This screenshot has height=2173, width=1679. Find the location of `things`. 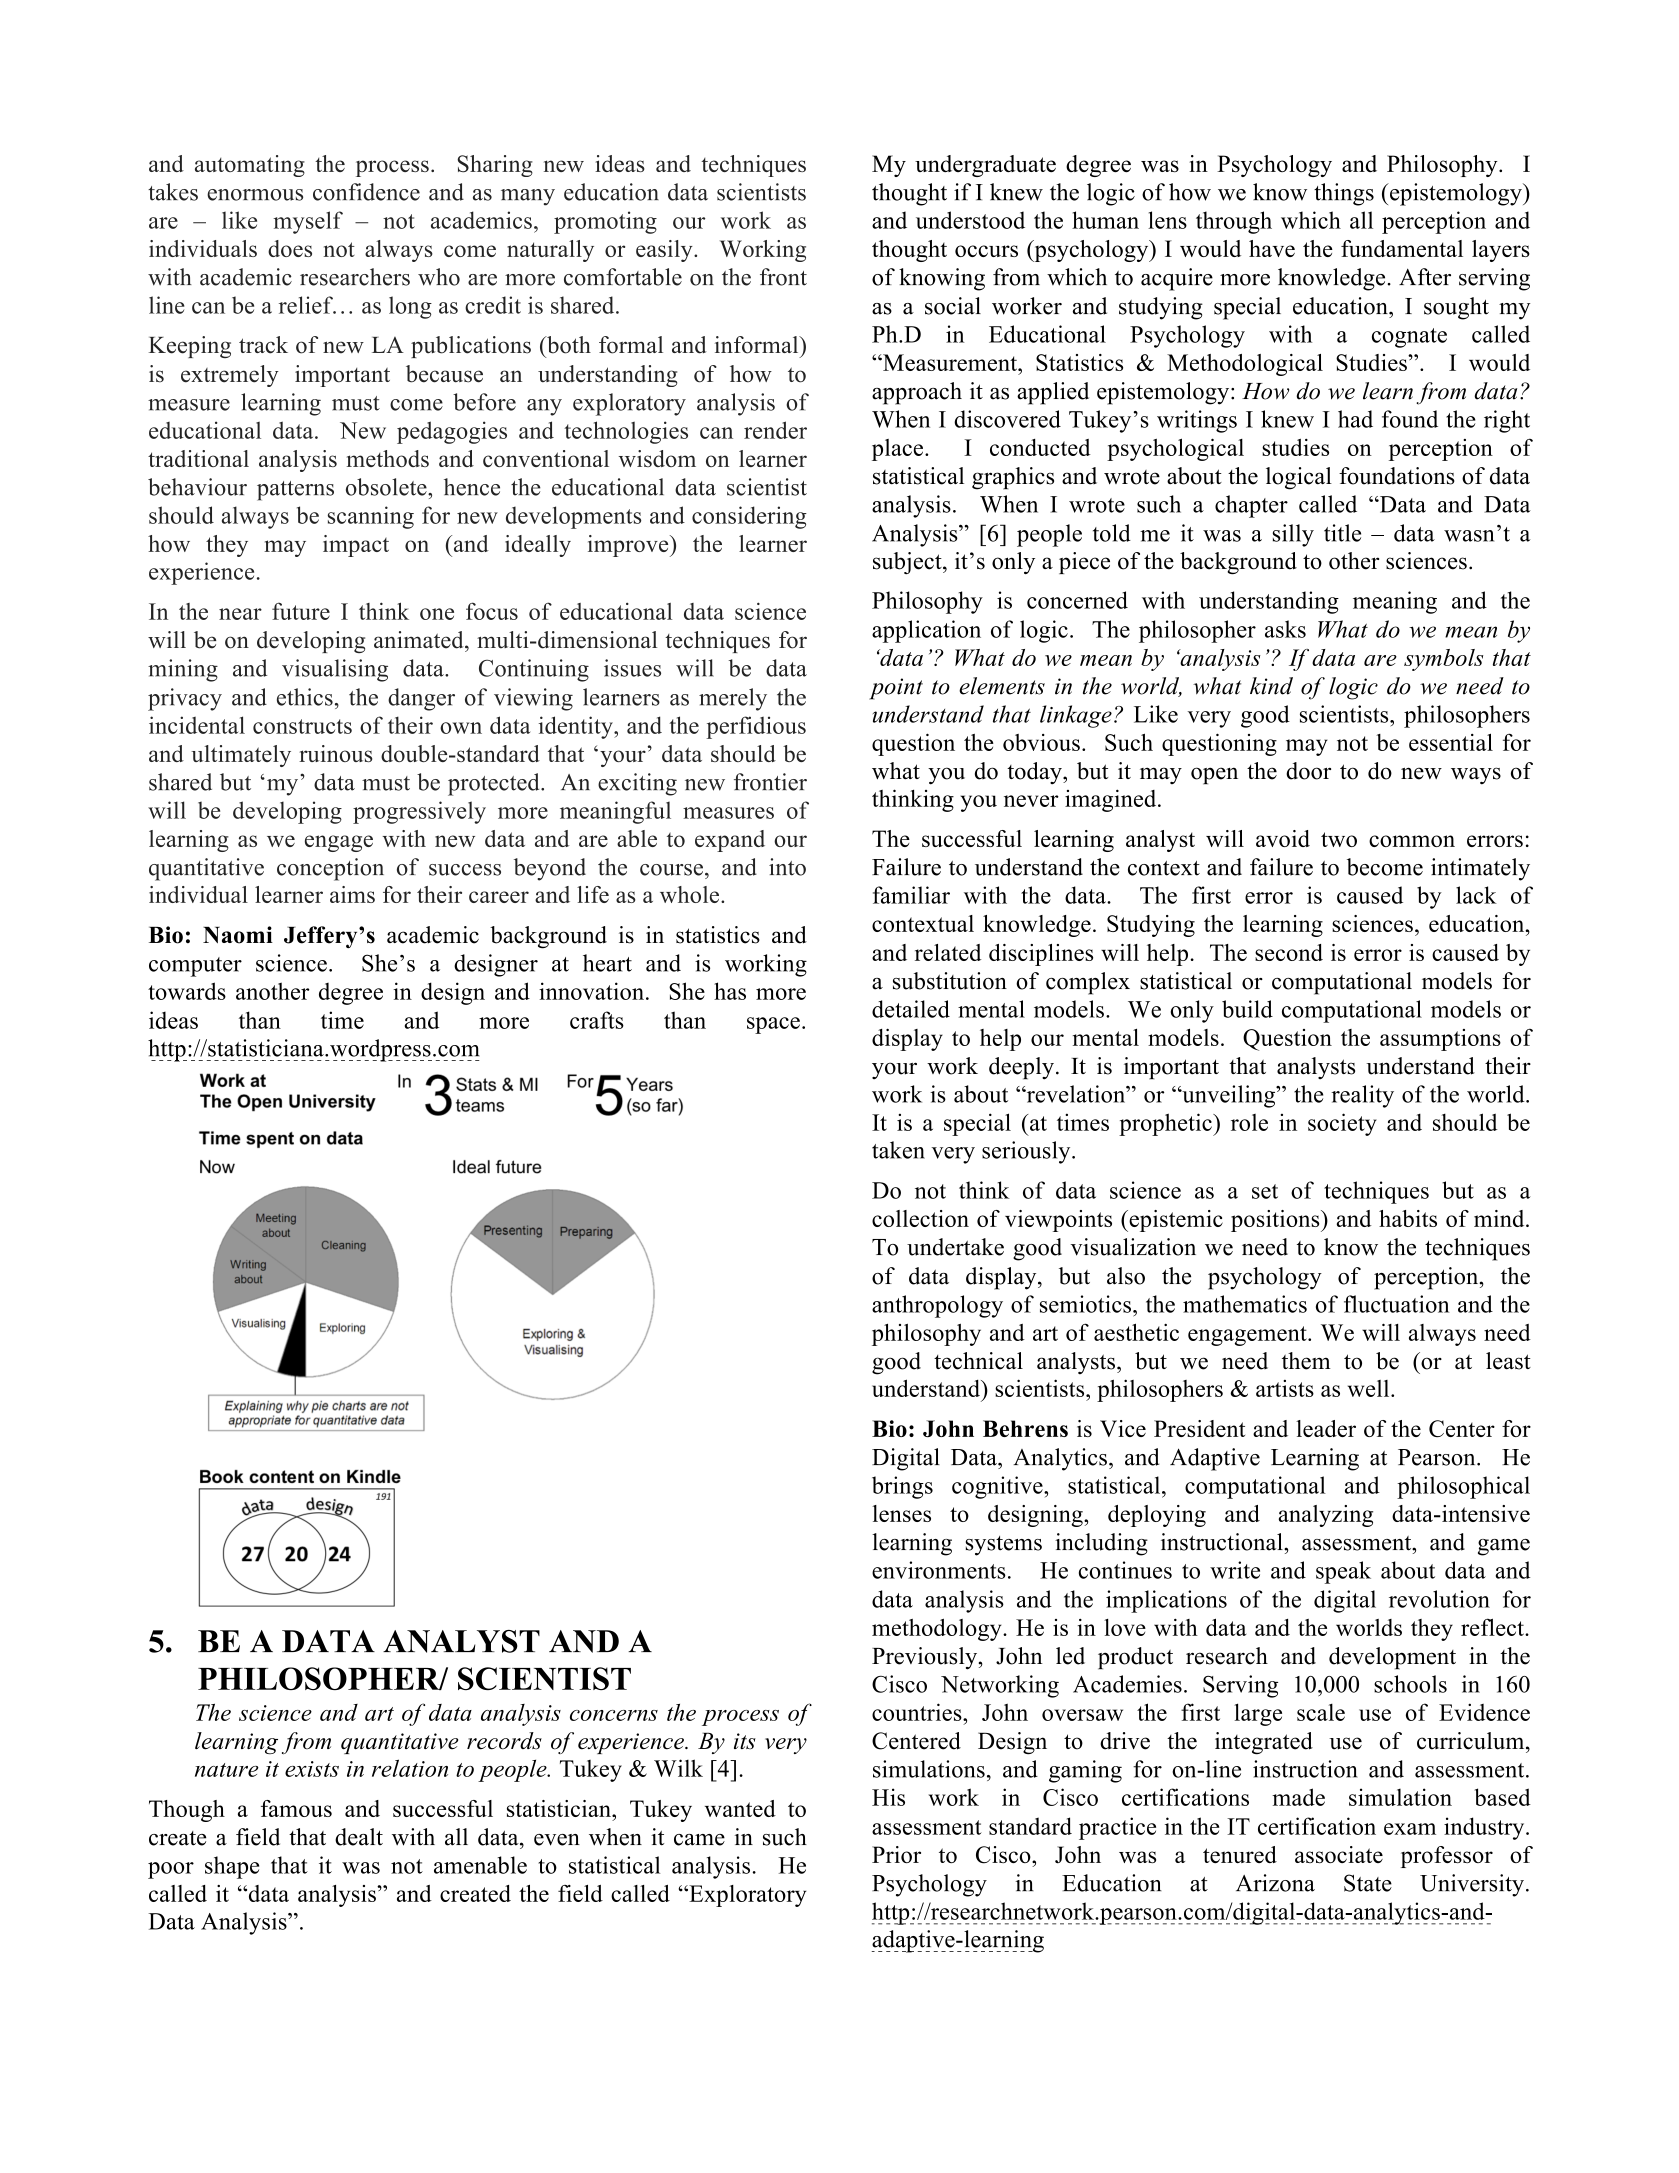

things is located at coordinates (1344, 194).
